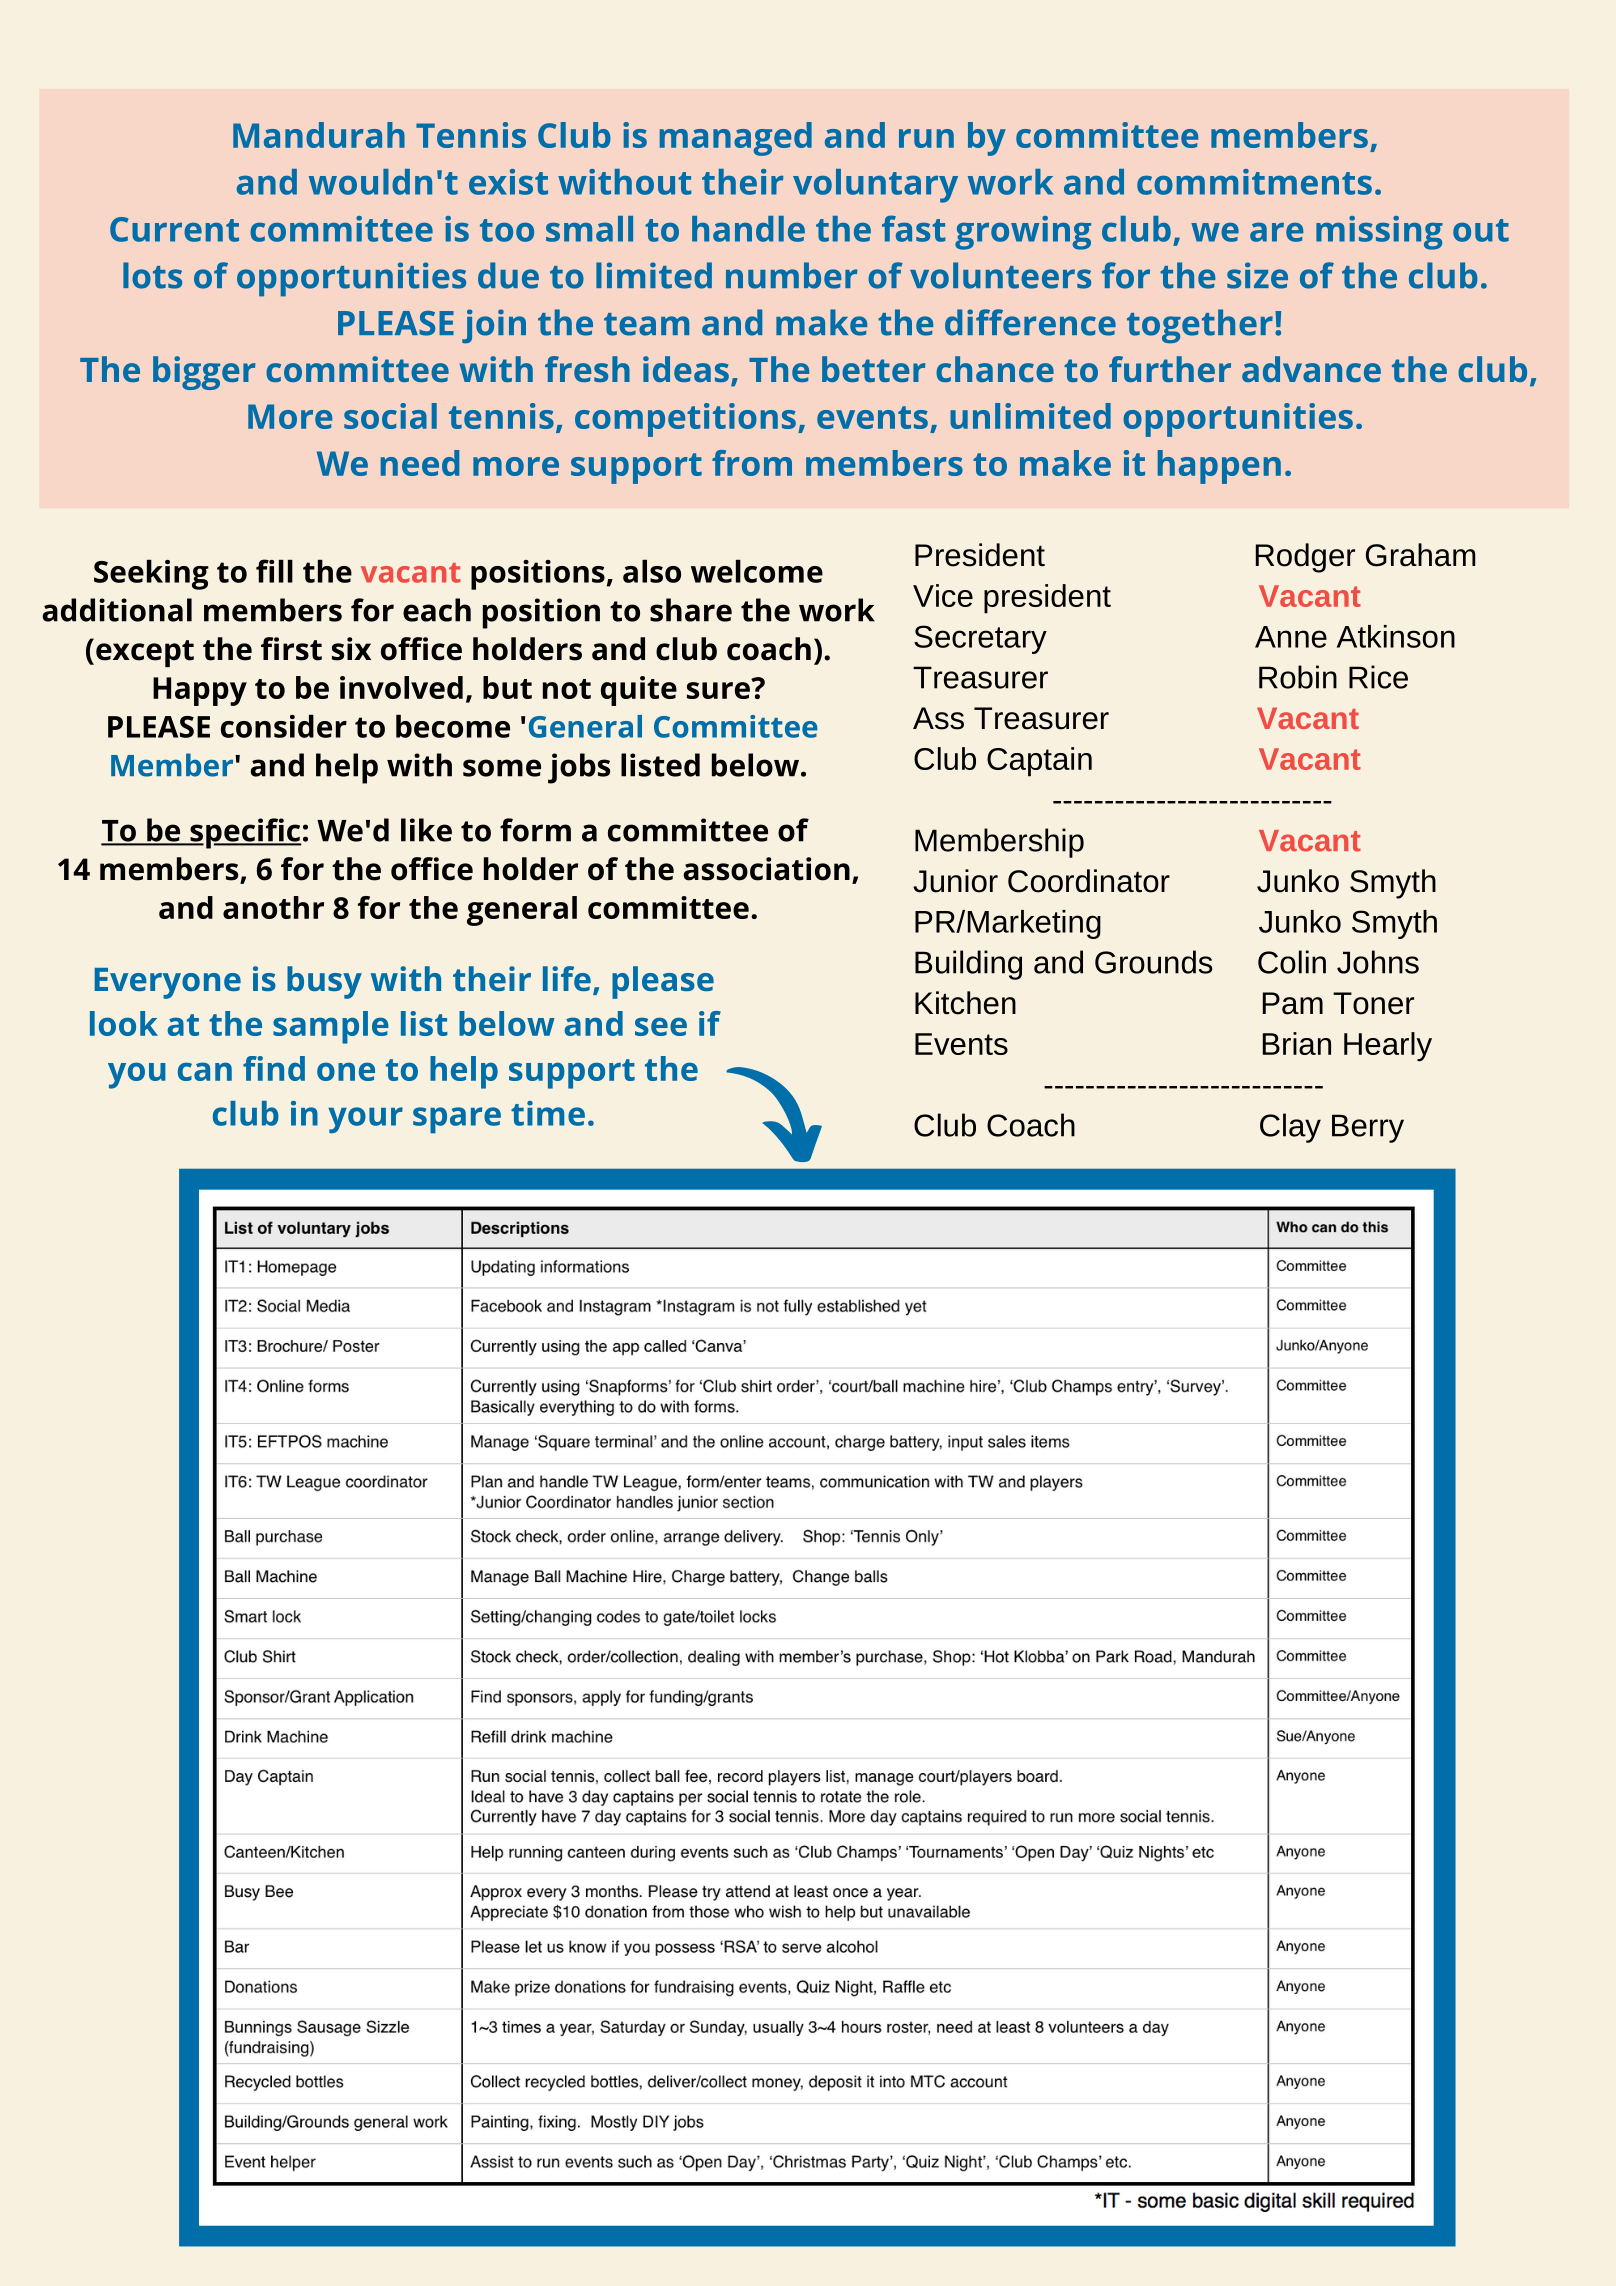 The image size is (1616, 2286). Describe the element at coordinates (752, 463) in the page. I see `from` at that location.
